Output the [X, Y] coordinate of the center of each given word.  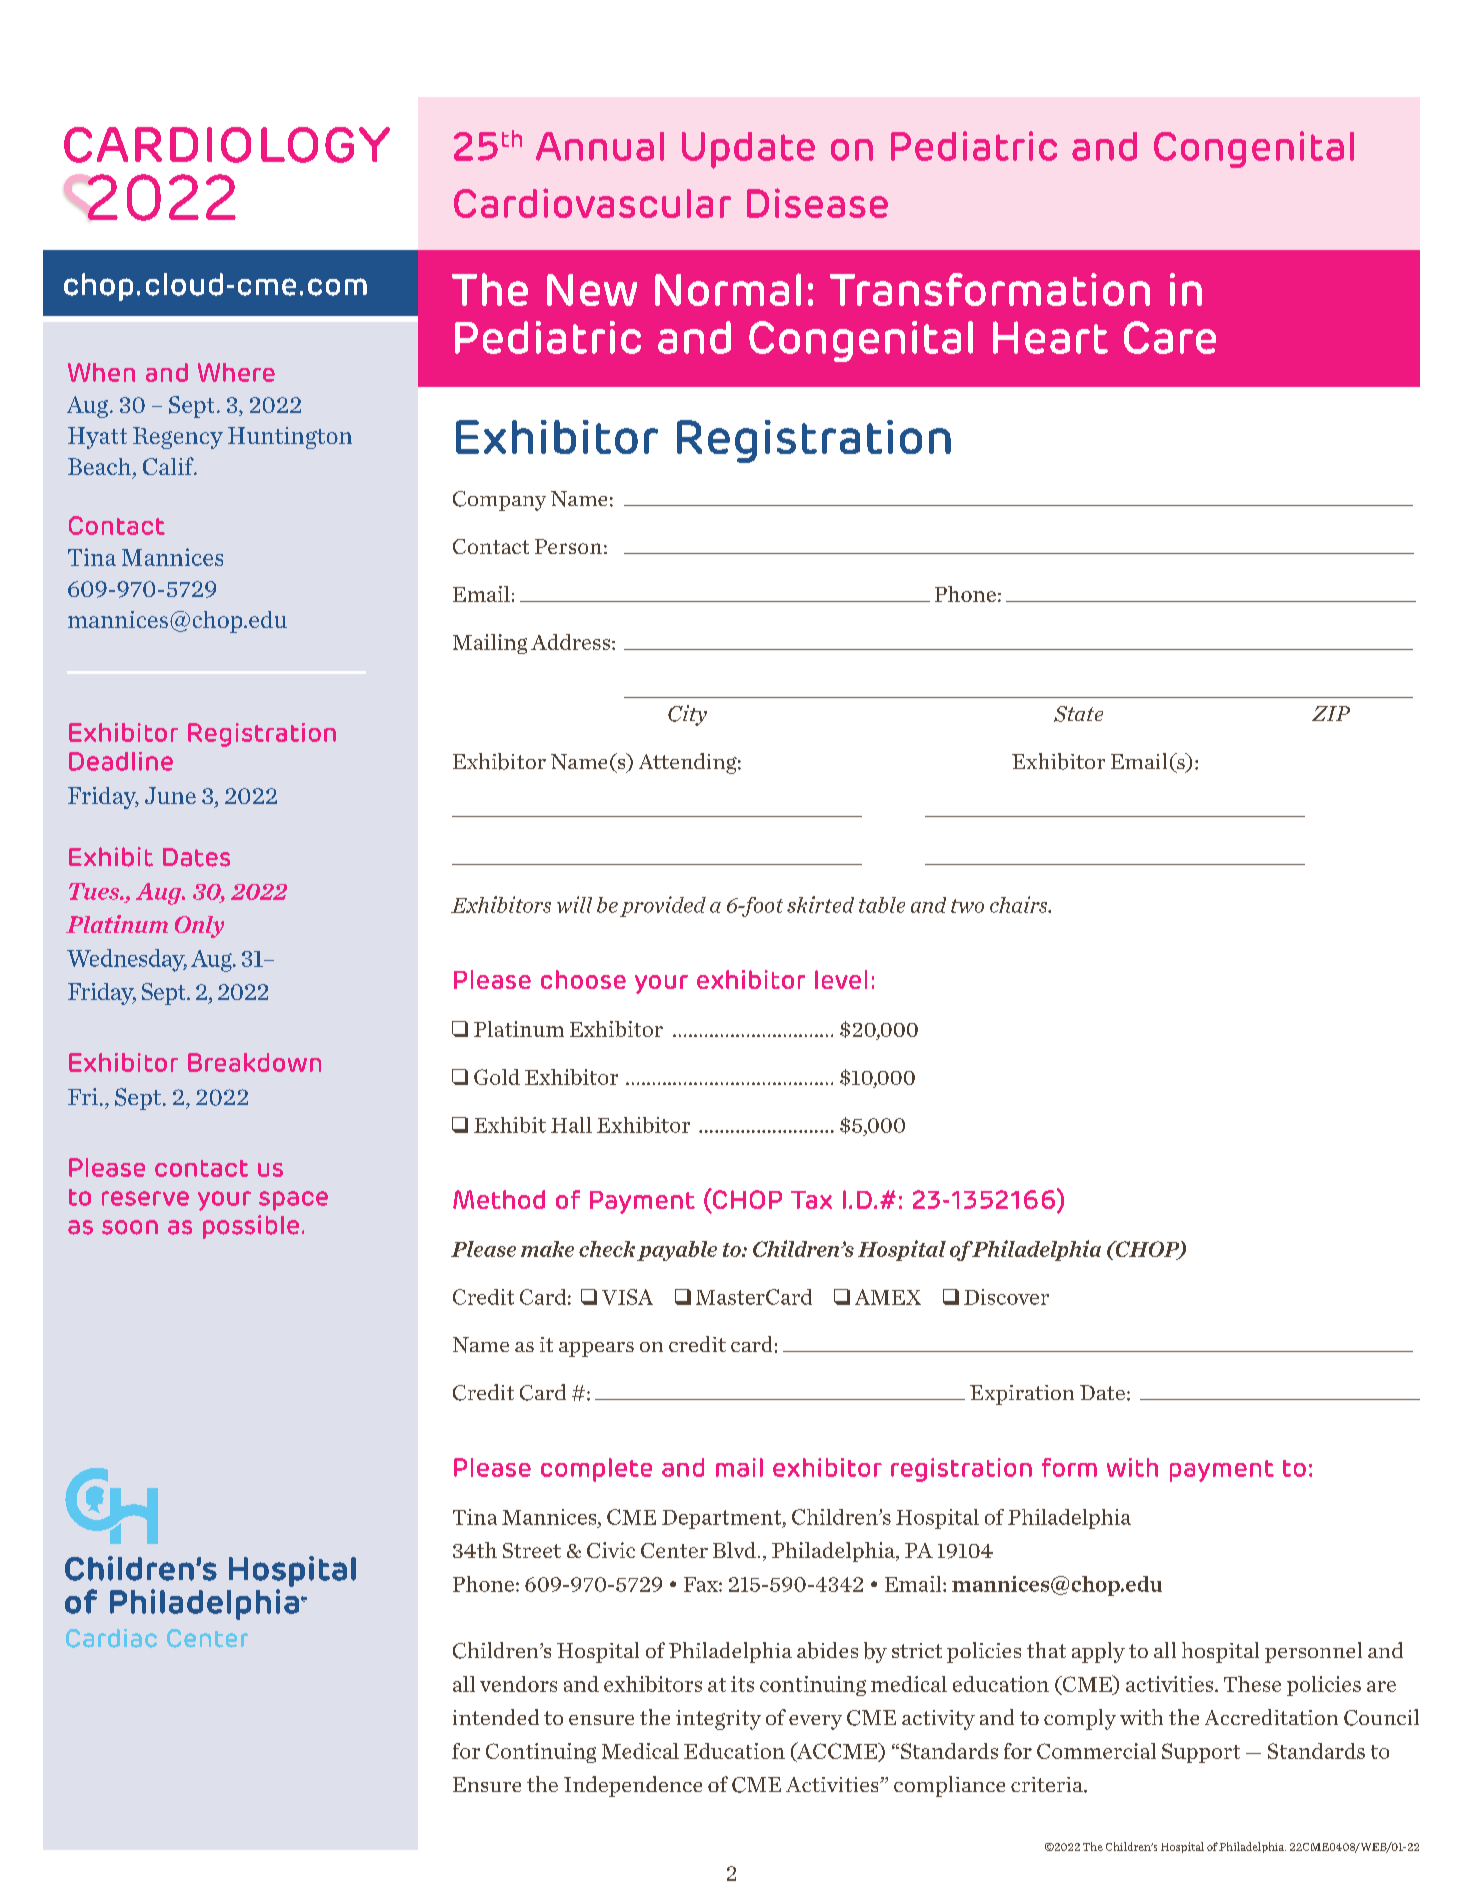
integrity [718, 1720]
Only [199, 927]
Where [236, 372]
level [841, 979]
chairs [1020, 904]
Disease [817, 203]
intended [496, 1717]
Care [1170, 337]
